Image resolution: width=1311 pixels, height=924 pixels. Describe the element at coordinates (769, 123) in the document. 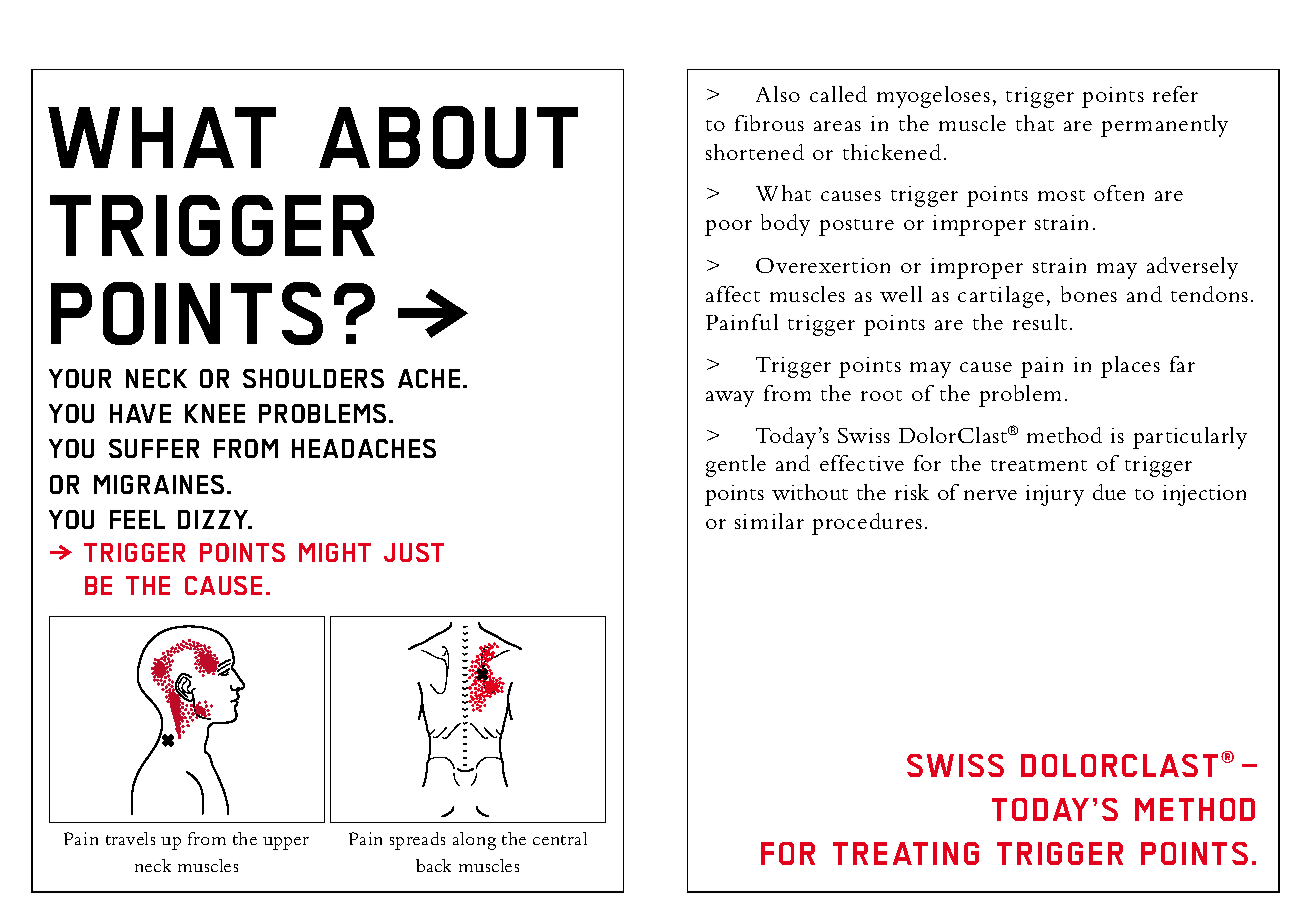

I see `fibrous` at that location.
